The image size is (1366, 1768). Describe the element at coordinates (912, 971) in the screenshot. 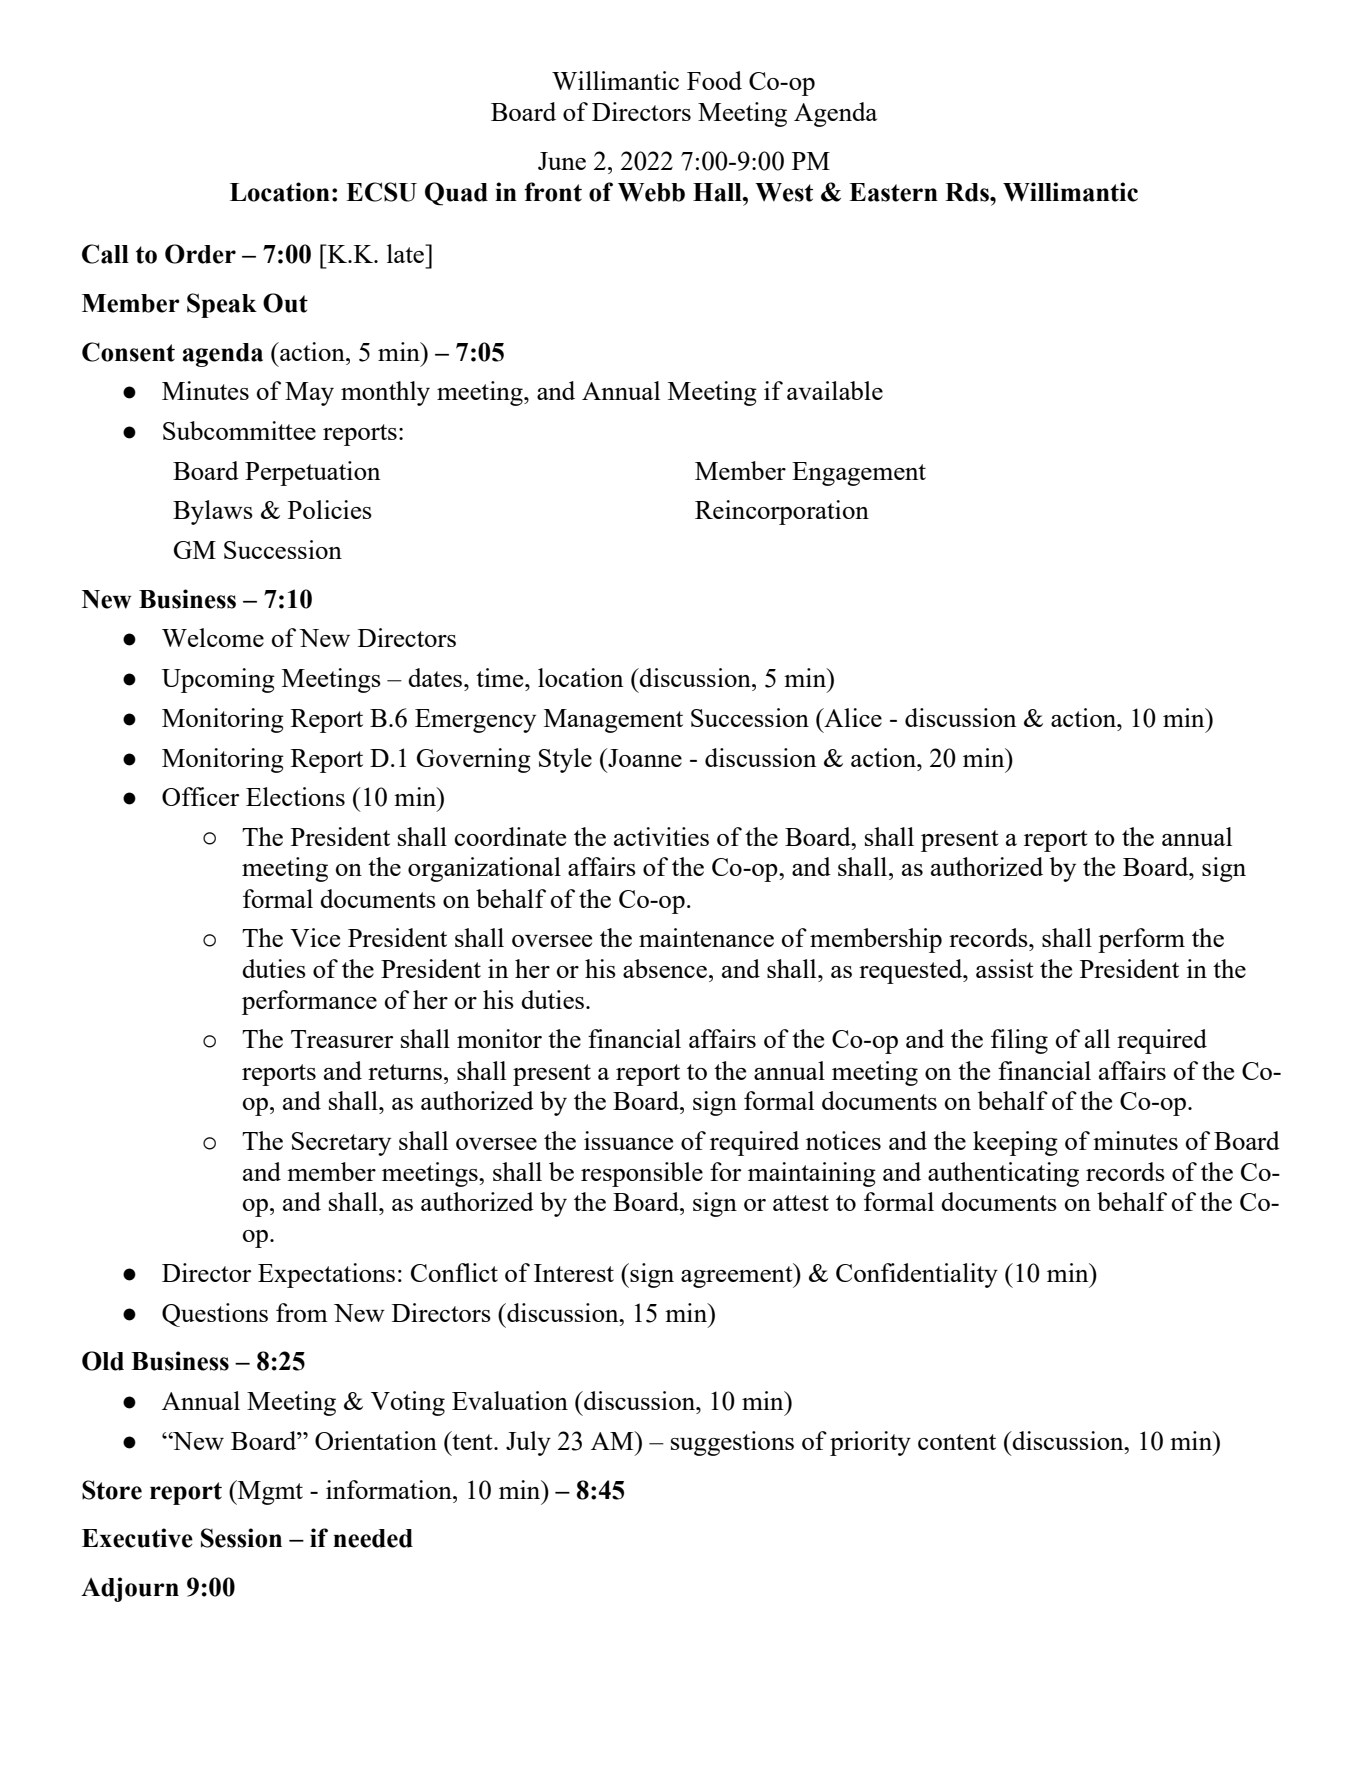

I see `requested` at that location.
